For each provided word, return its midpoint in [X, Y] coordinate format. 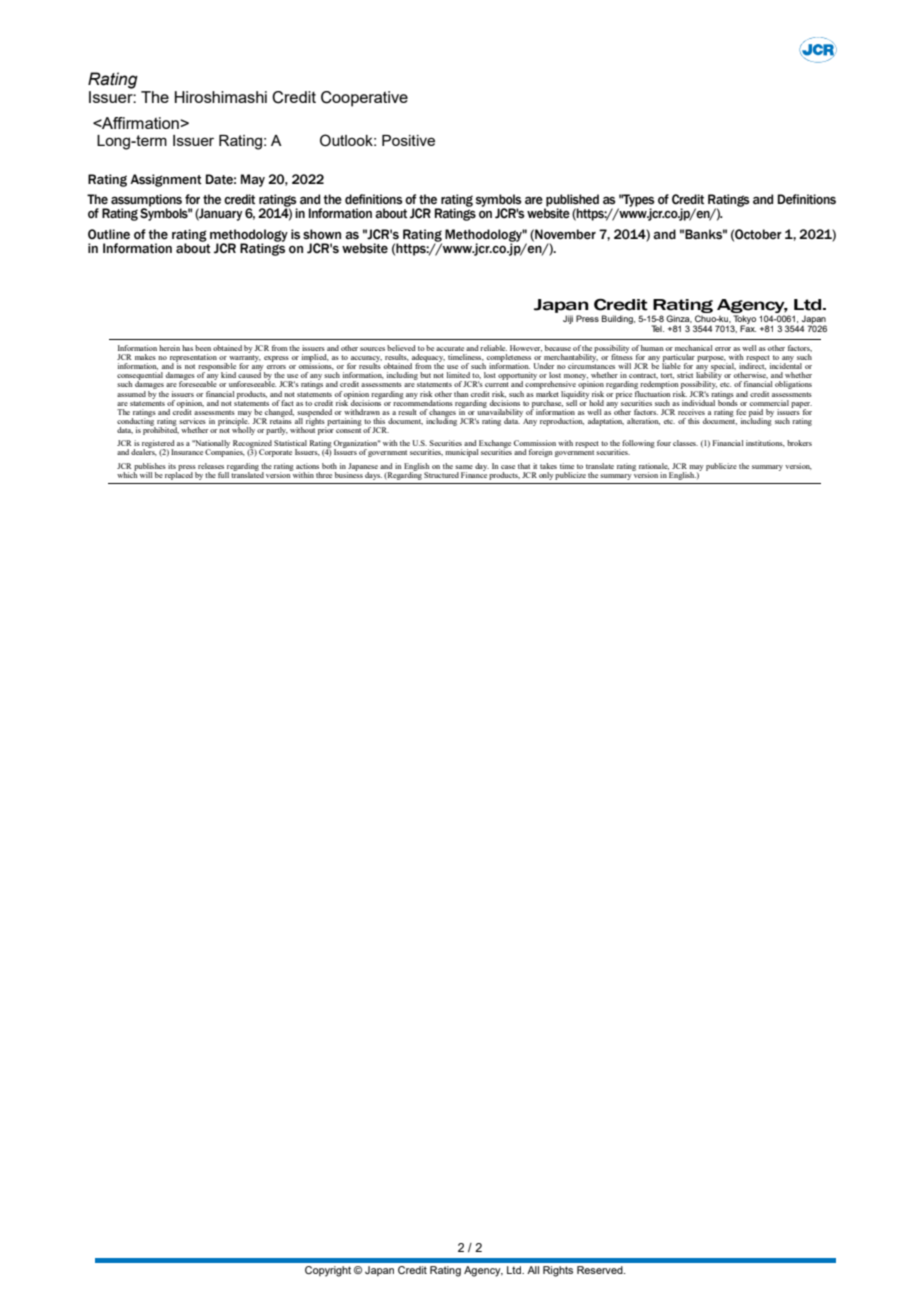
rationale [654, 466]
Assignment [166, 180]
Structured [441, 475]
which [127, 474]
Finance [474, 474]
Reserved [601, 1270]
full [223, 475]
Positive [408, 140]
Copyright [328, 1271]
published [571, 201]
